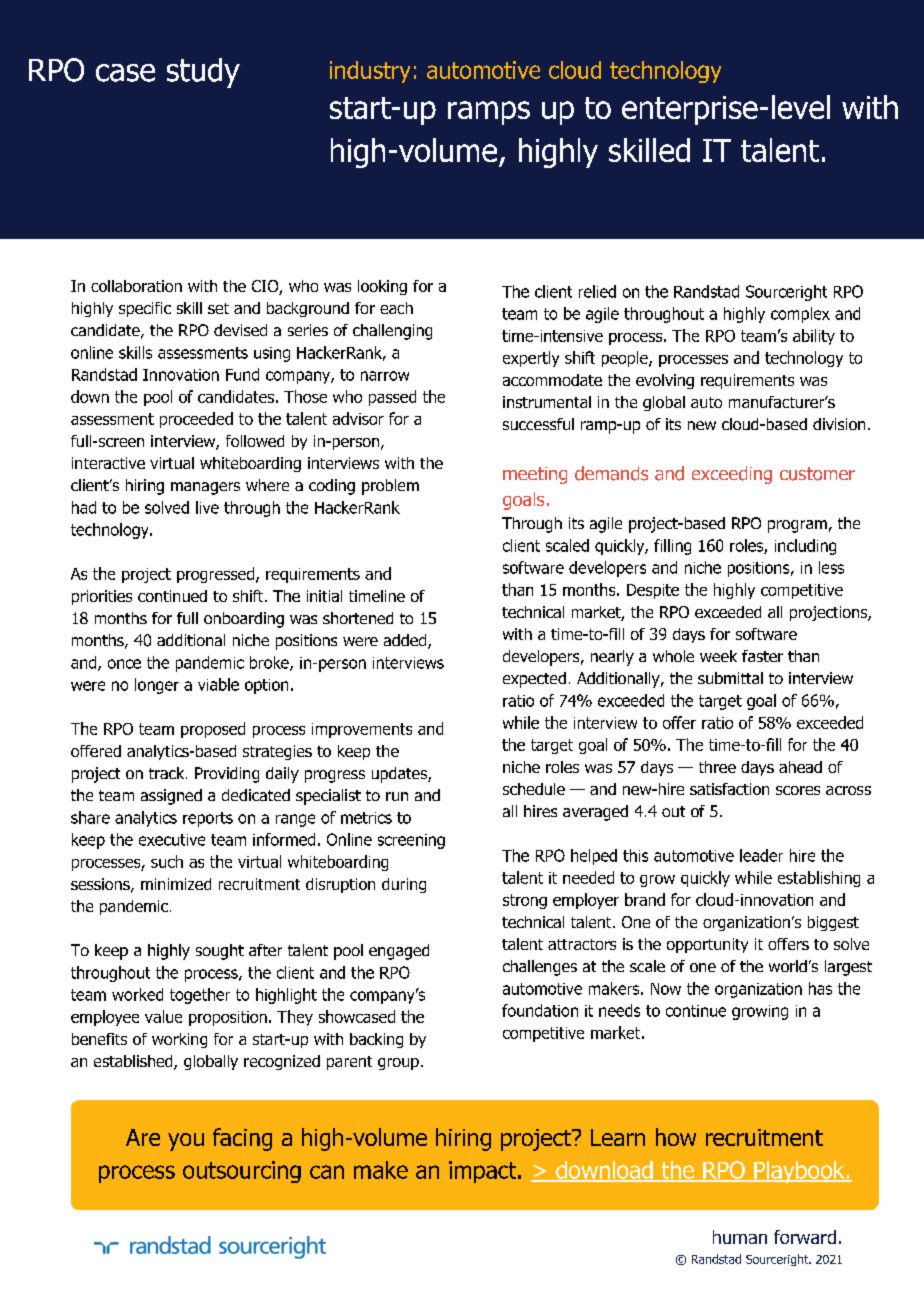 This screenshot has width=924, height=1307. What do you see at coordinates (800, 315) in the screenshot?
I see `complex` at bounding box center [800, 315].
